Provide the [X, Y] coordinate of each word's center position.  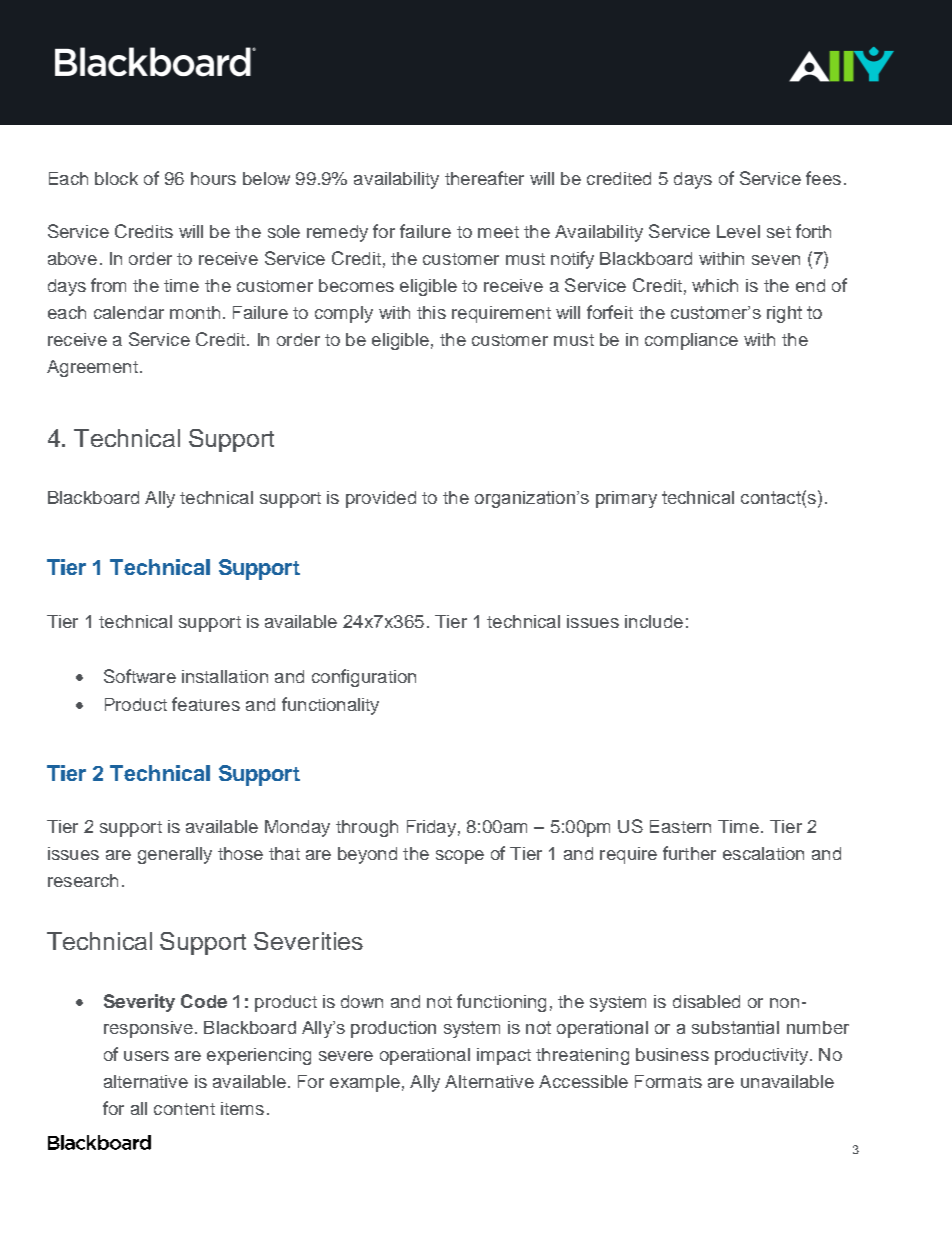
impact [504, 1056]
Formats [668, 1081]
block [116, 178]
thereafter [484, 178]
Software [140, 676]
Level [738, 231]
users [146, 1056]
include [654, 621]
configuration [364, 678]
